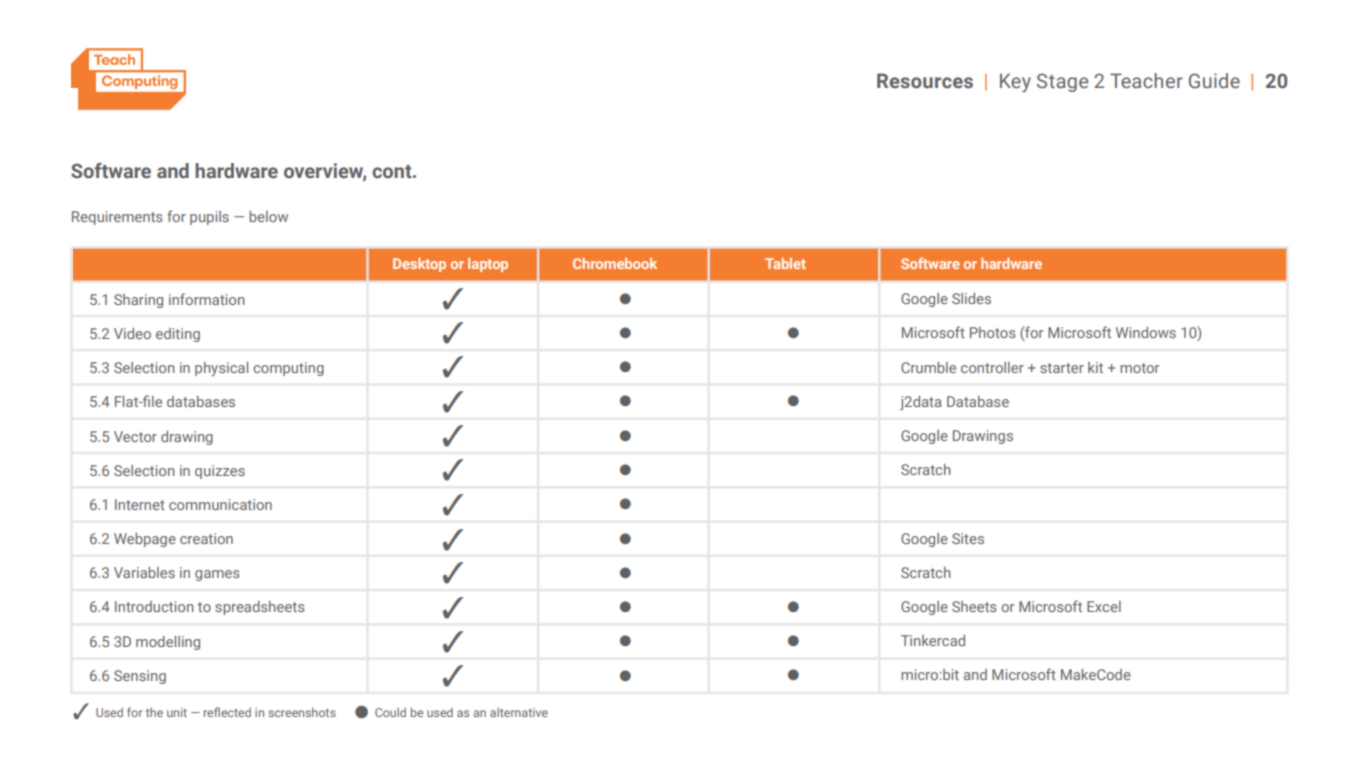 The width and height of the screenshot is (1359, 764). What do you see at coordinates (928, 367) in the screenshot?
I see `Crumble` at bounding box center [928, 367].
